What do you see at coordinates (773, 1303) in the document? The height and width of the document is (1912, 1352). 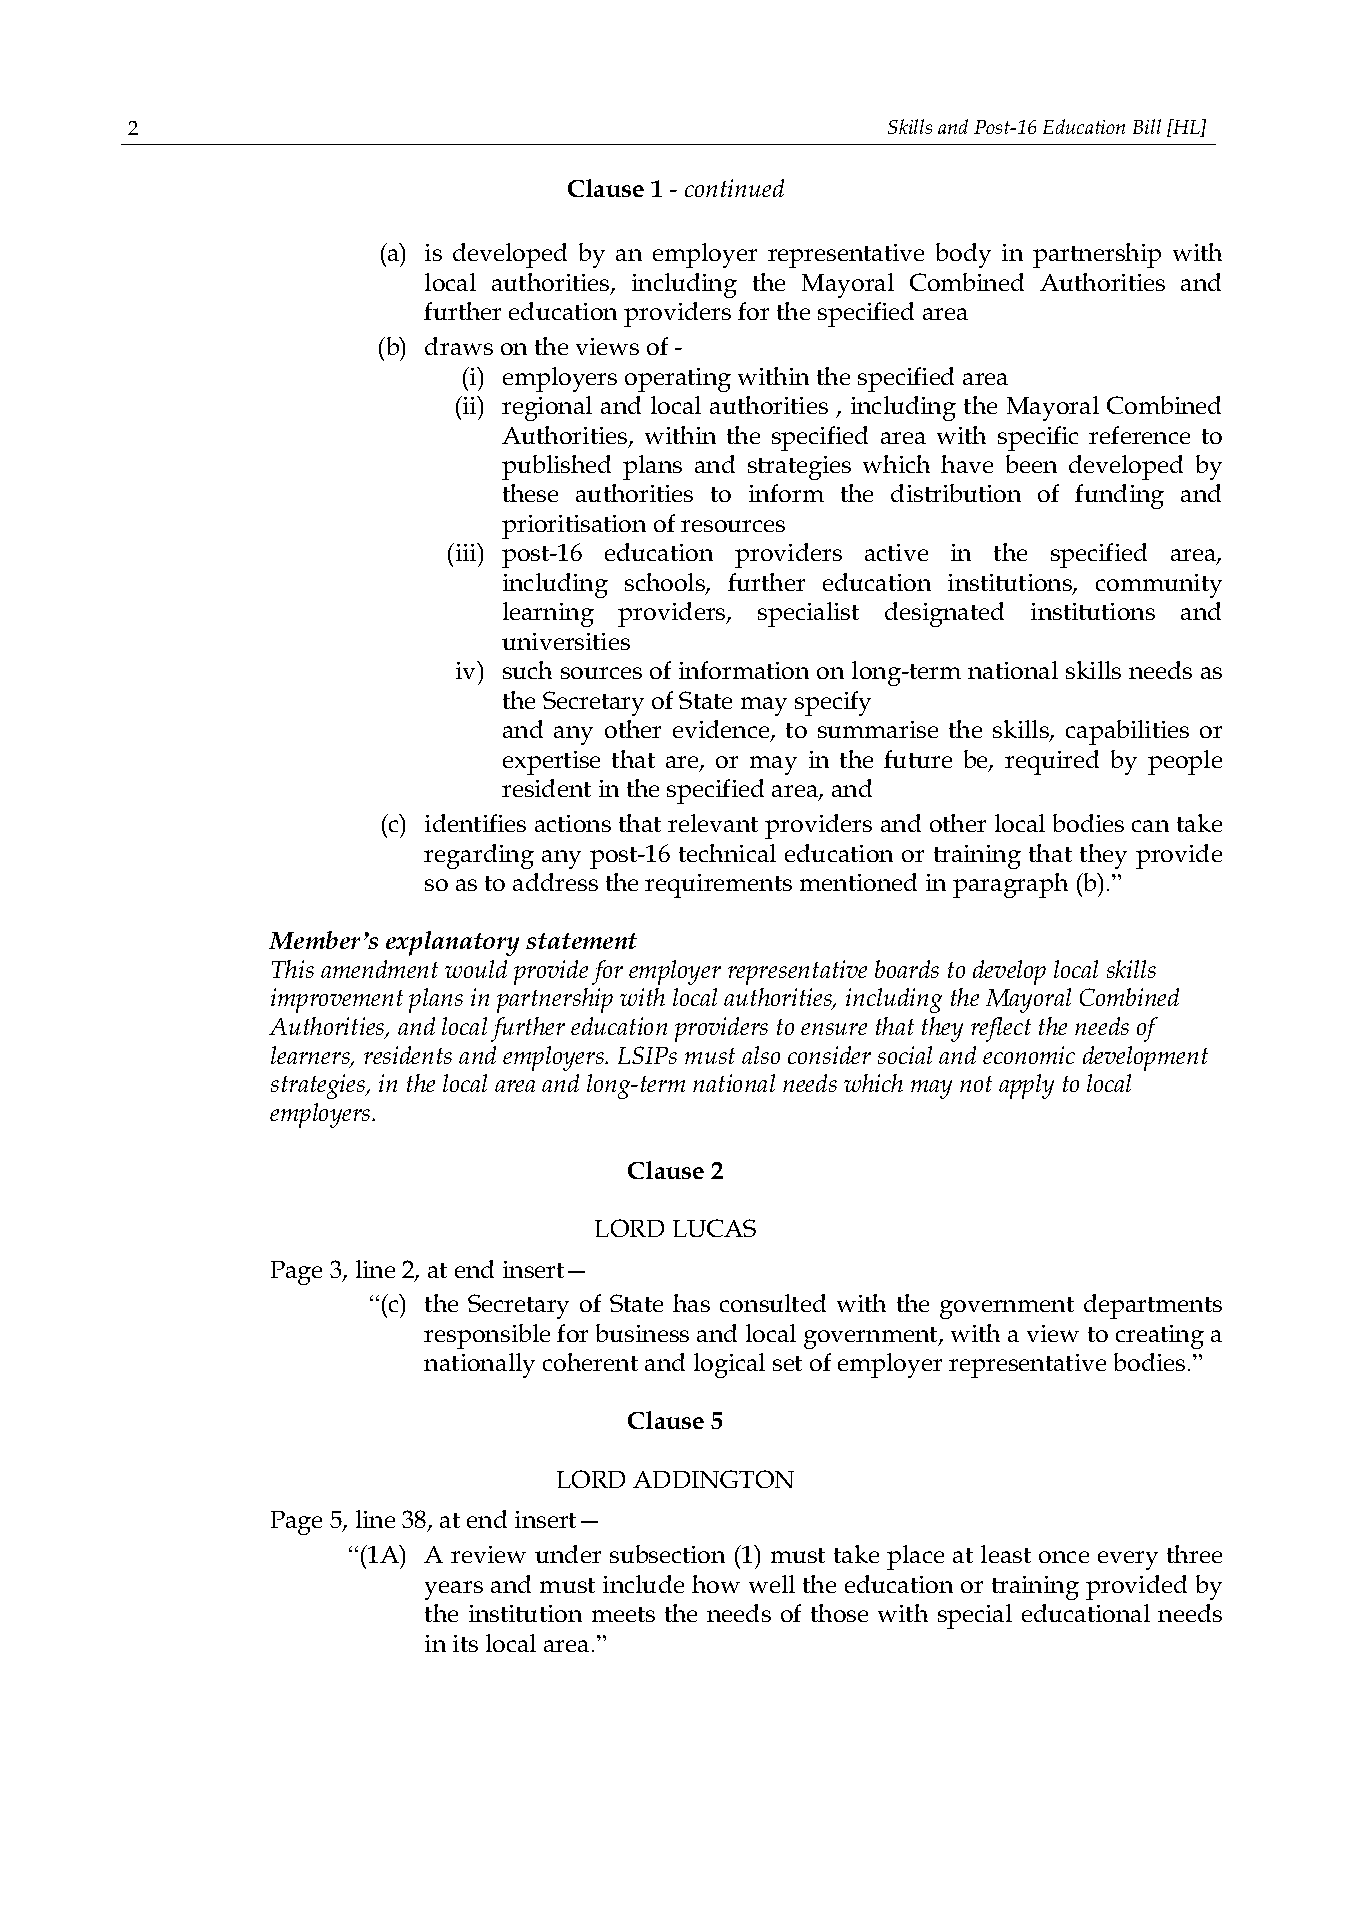 I see `consulted` at bounding box center [773, 1303].
